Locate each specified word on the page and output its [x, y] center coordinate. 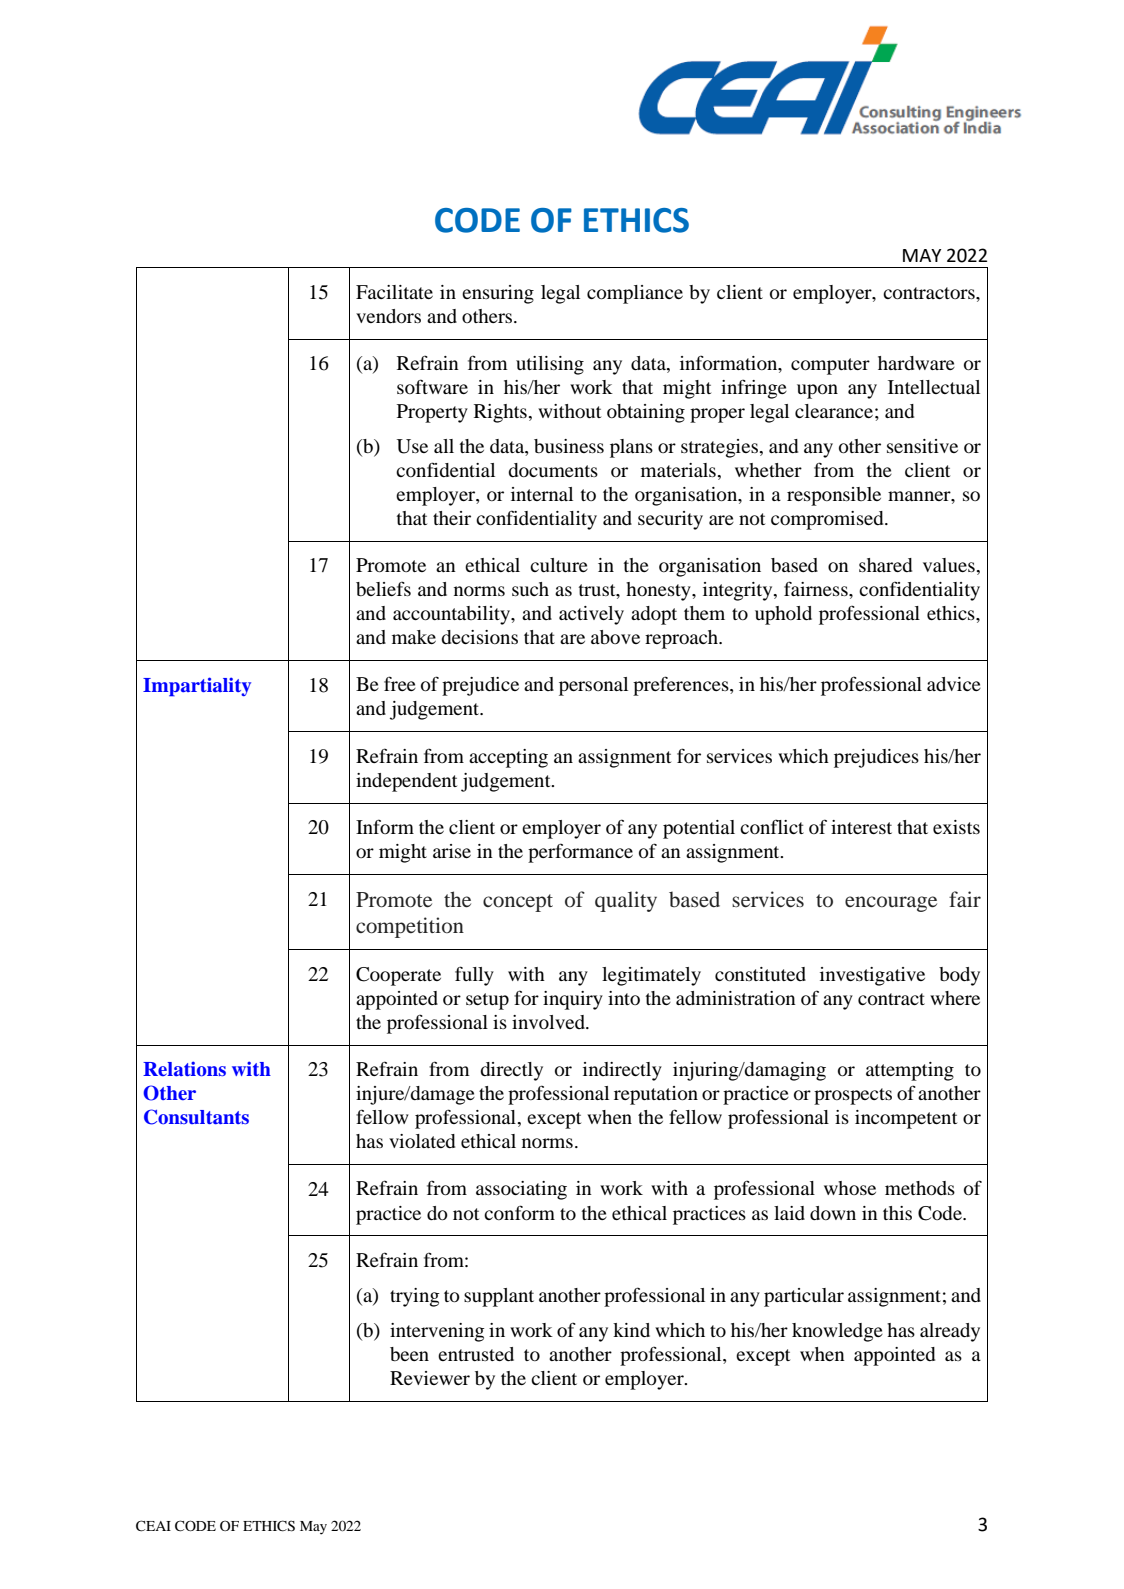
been [409, 1354]
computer [830, 366]
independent [406, 782]
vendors [388, 316]
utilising [550, 365]
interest [861, 827]
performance [580, 853]
